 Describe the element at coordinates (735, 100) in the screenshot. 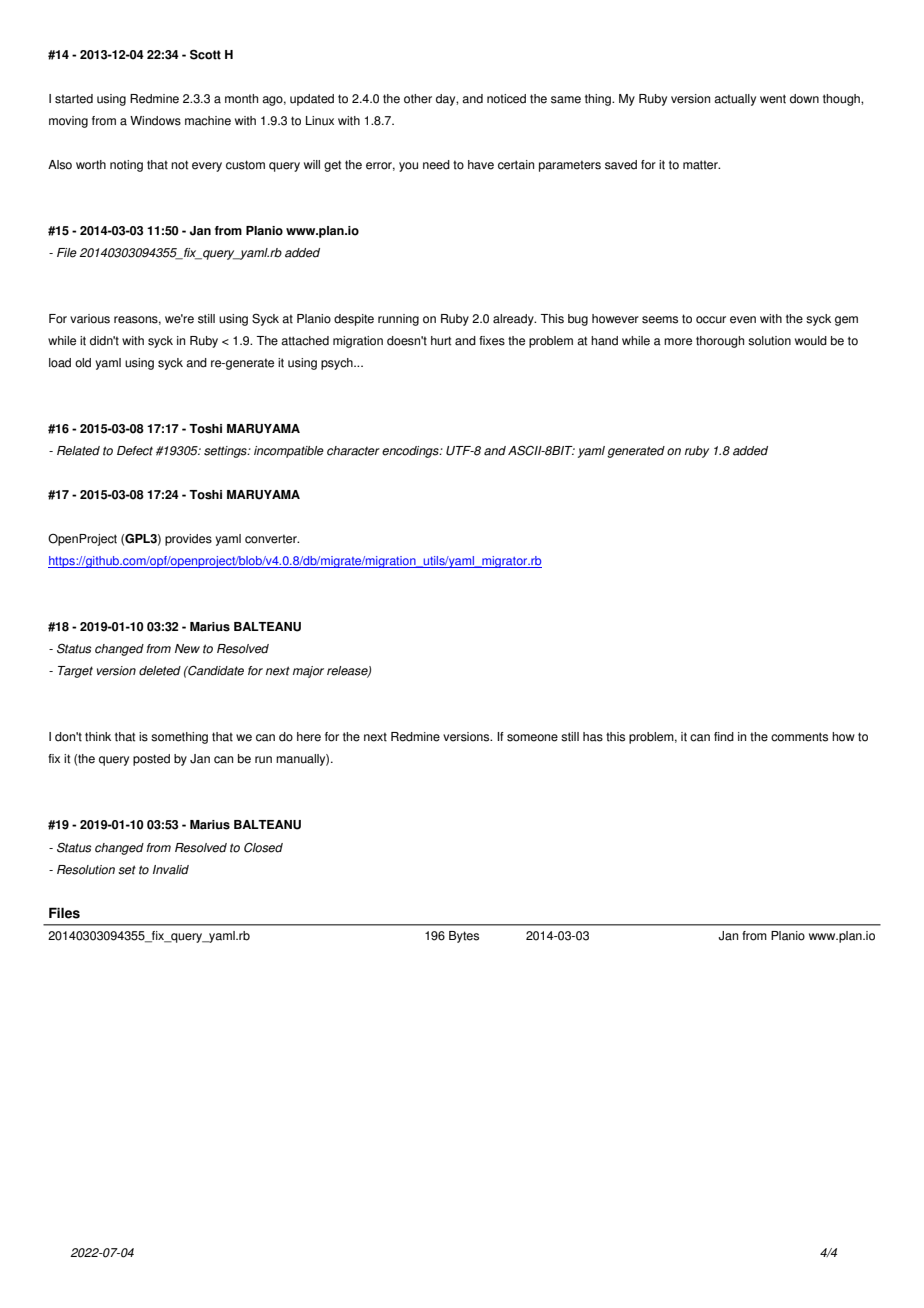

I see `actually` at that location.
